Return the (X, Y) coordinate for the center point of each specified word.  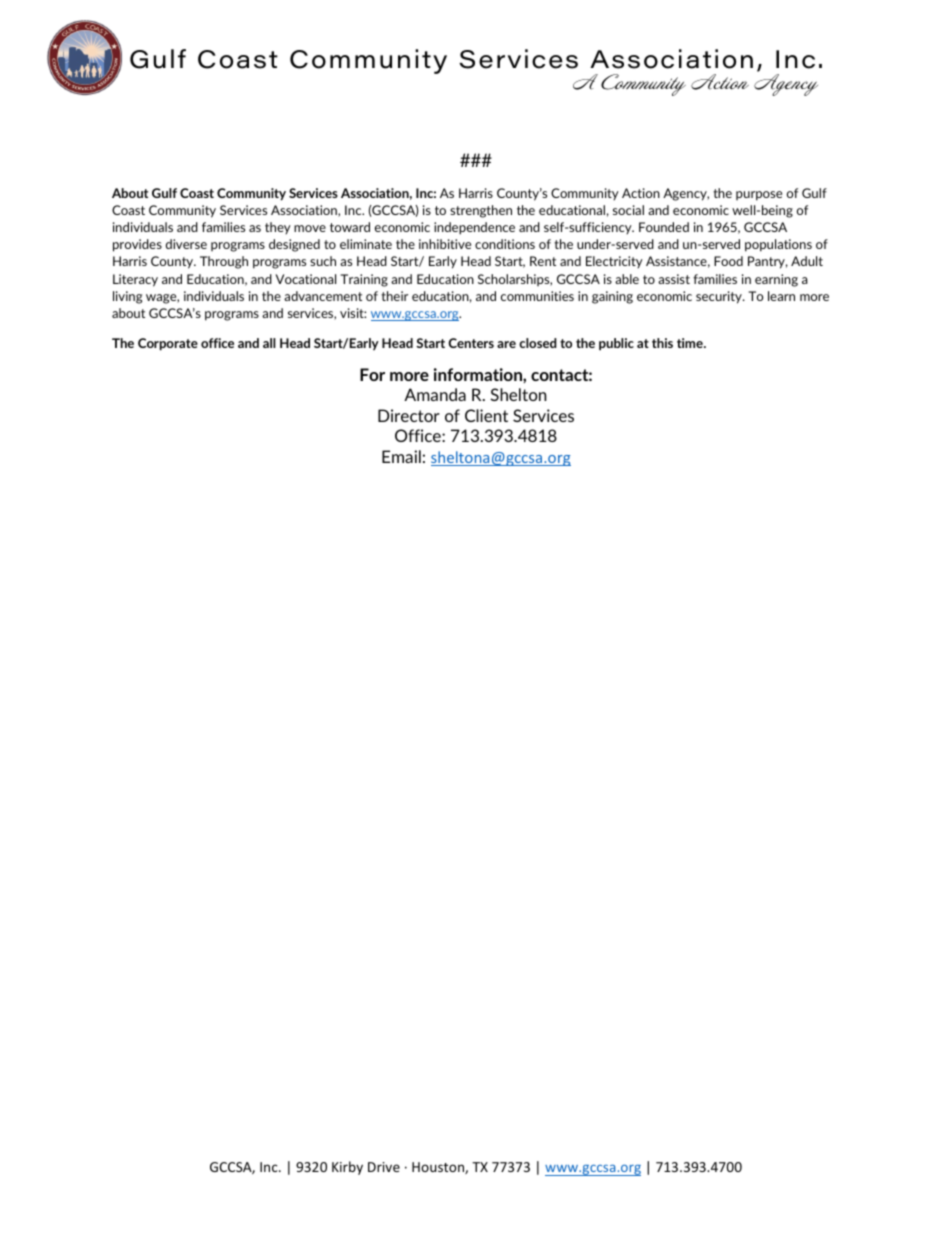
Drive (384, 1167)
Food (728, 261)
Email (401, 456)
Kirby (347, 1168)
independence (474, 228)
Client (486, 415)
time (691, 343)
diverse (186, 244)
